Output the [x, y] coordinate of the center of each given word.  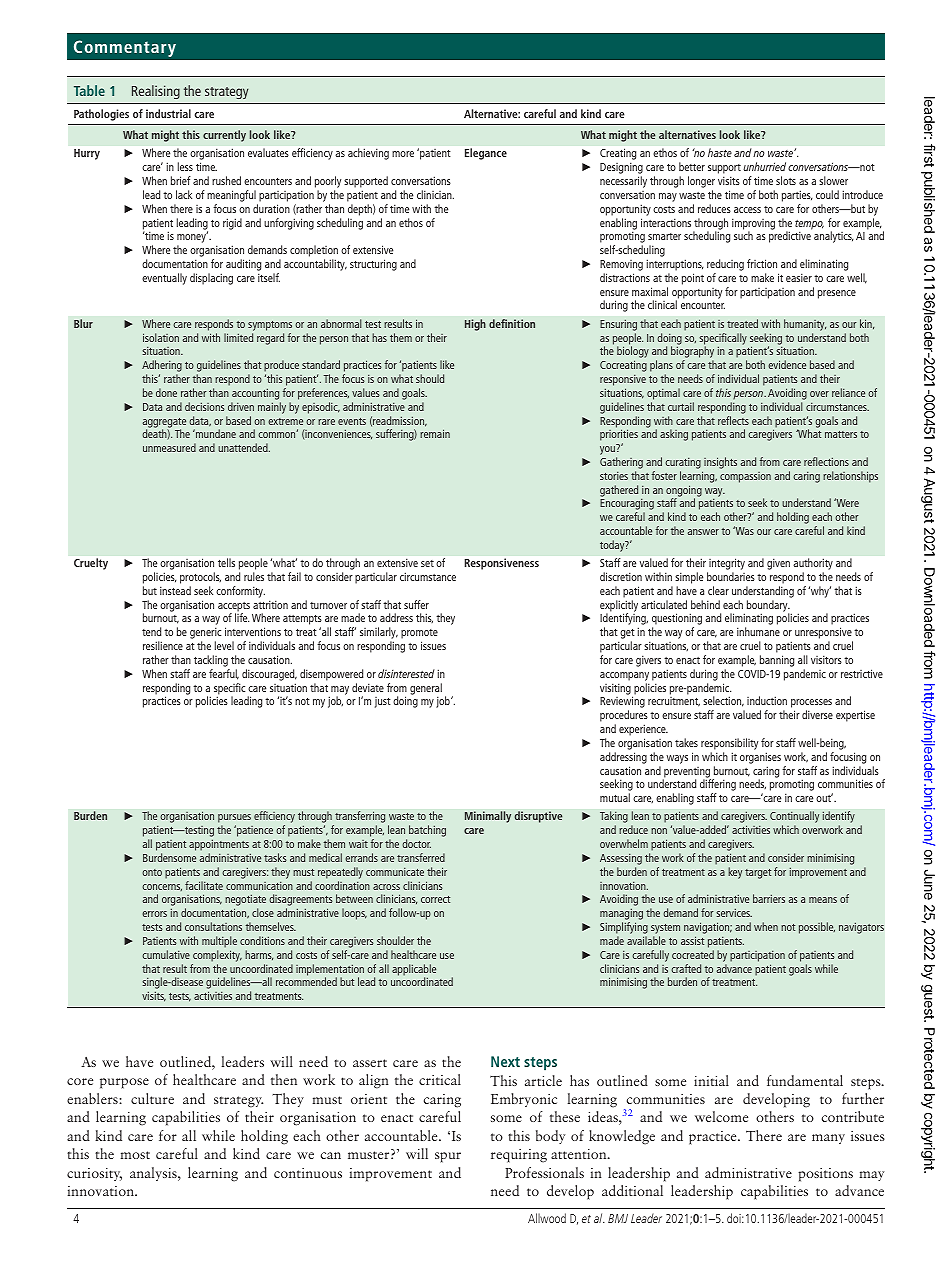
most [135, 1155]
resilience [163, 645]
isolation [161, 337]
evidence [787, 364]
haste [720, 152]
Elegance [486, 154]
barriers [769, 898]
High [475, 325]
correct [435, 899]
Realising [156, 92]
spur [448, 1157]
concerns [162, 887]
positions [825, 1175]
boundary [767, 607]
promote [419, 635]
